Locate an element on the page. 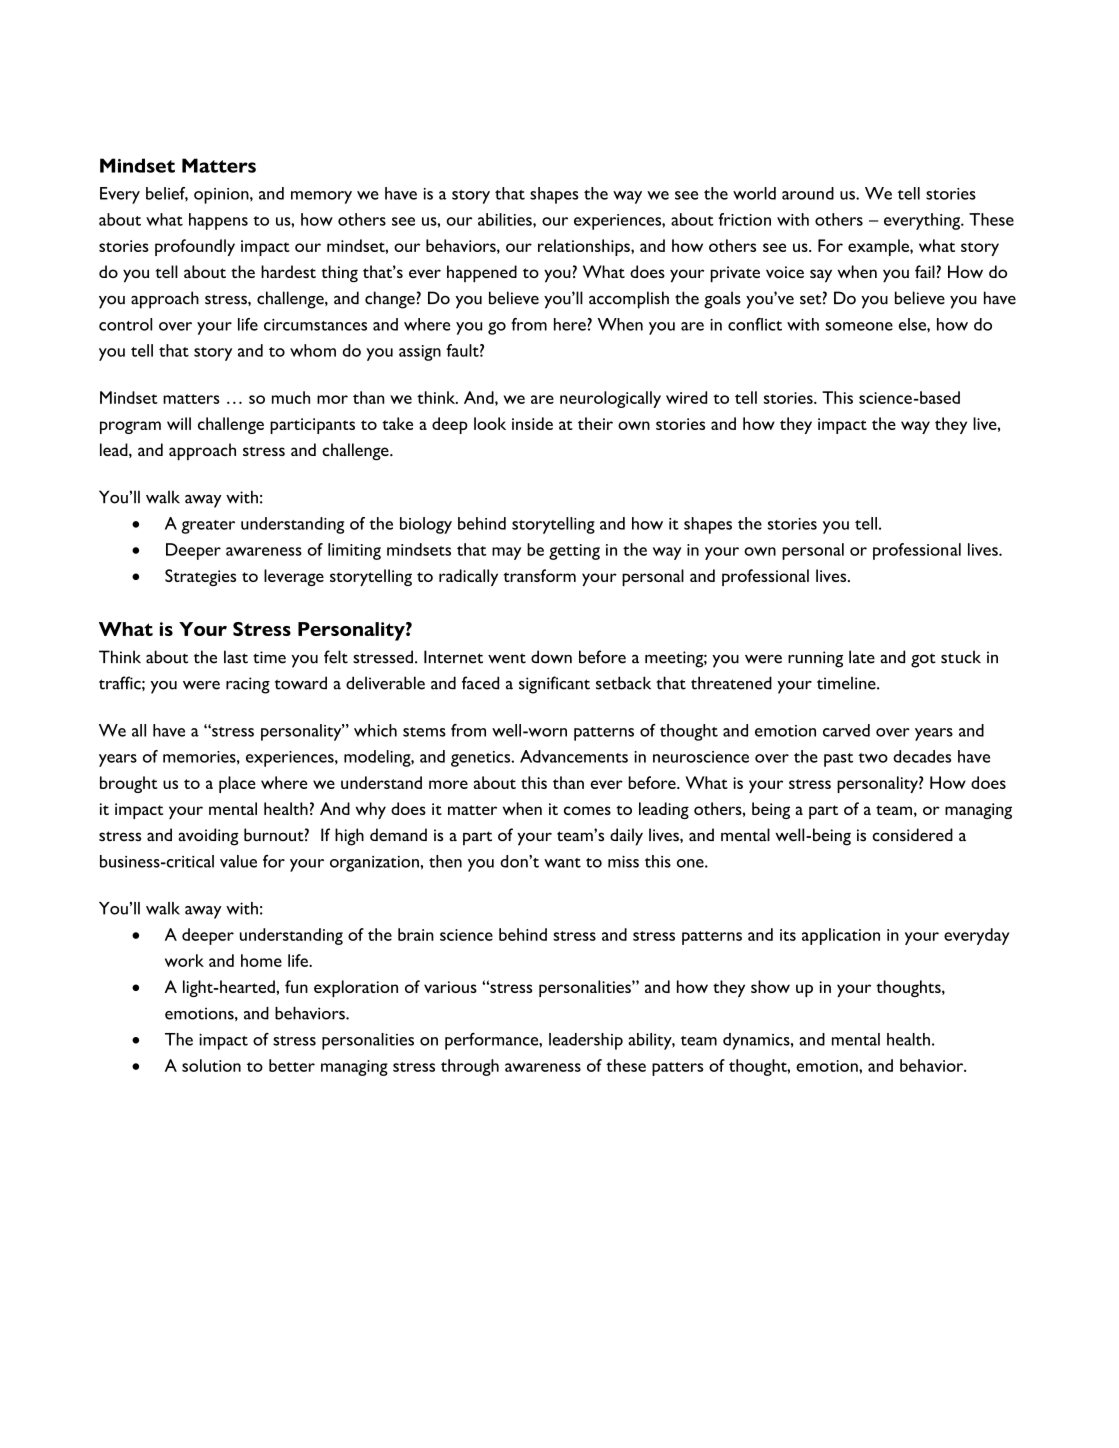  through is located at coordinates (470, 1067).
